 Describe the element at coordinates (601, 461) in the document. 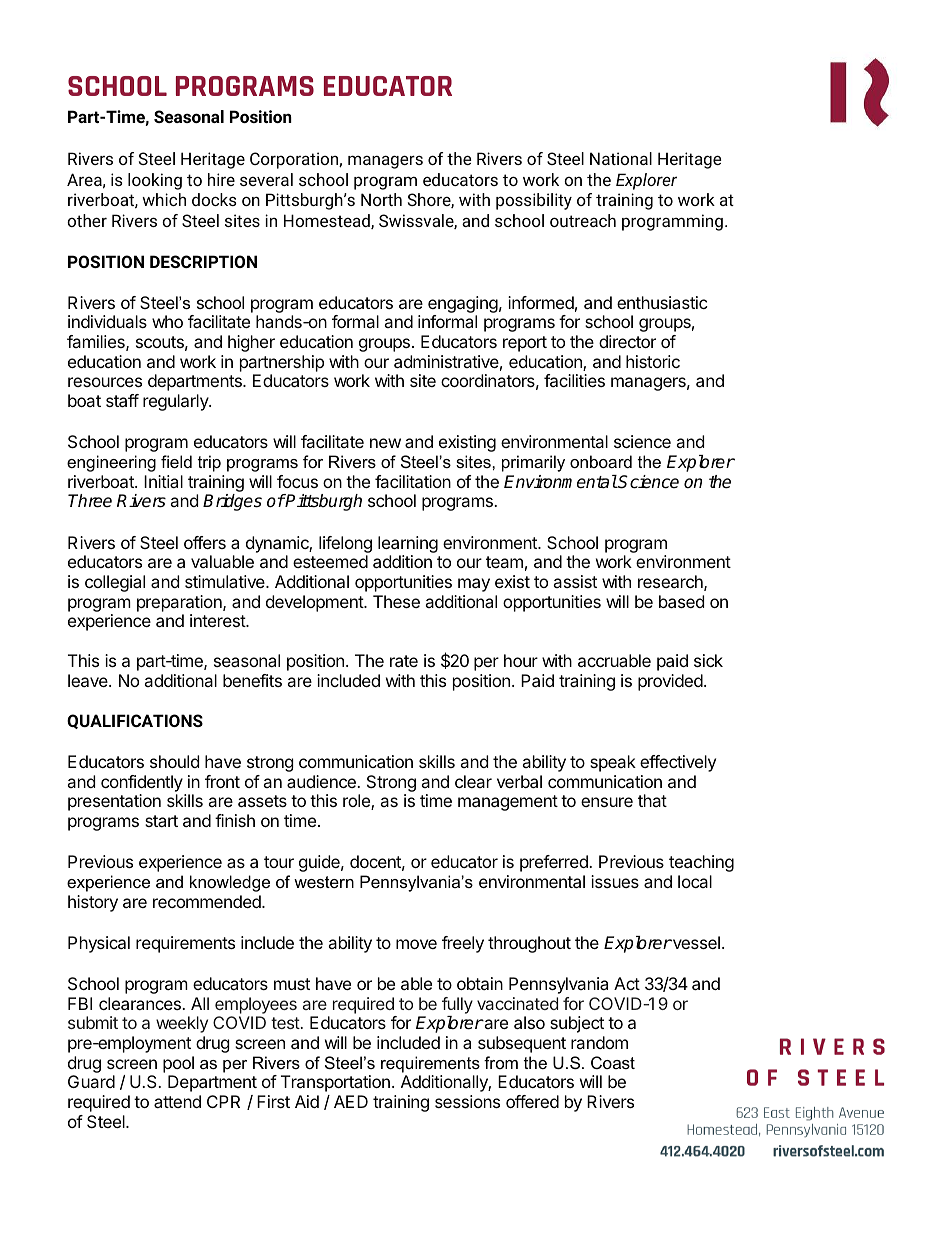

I see `onboard` at that location.
